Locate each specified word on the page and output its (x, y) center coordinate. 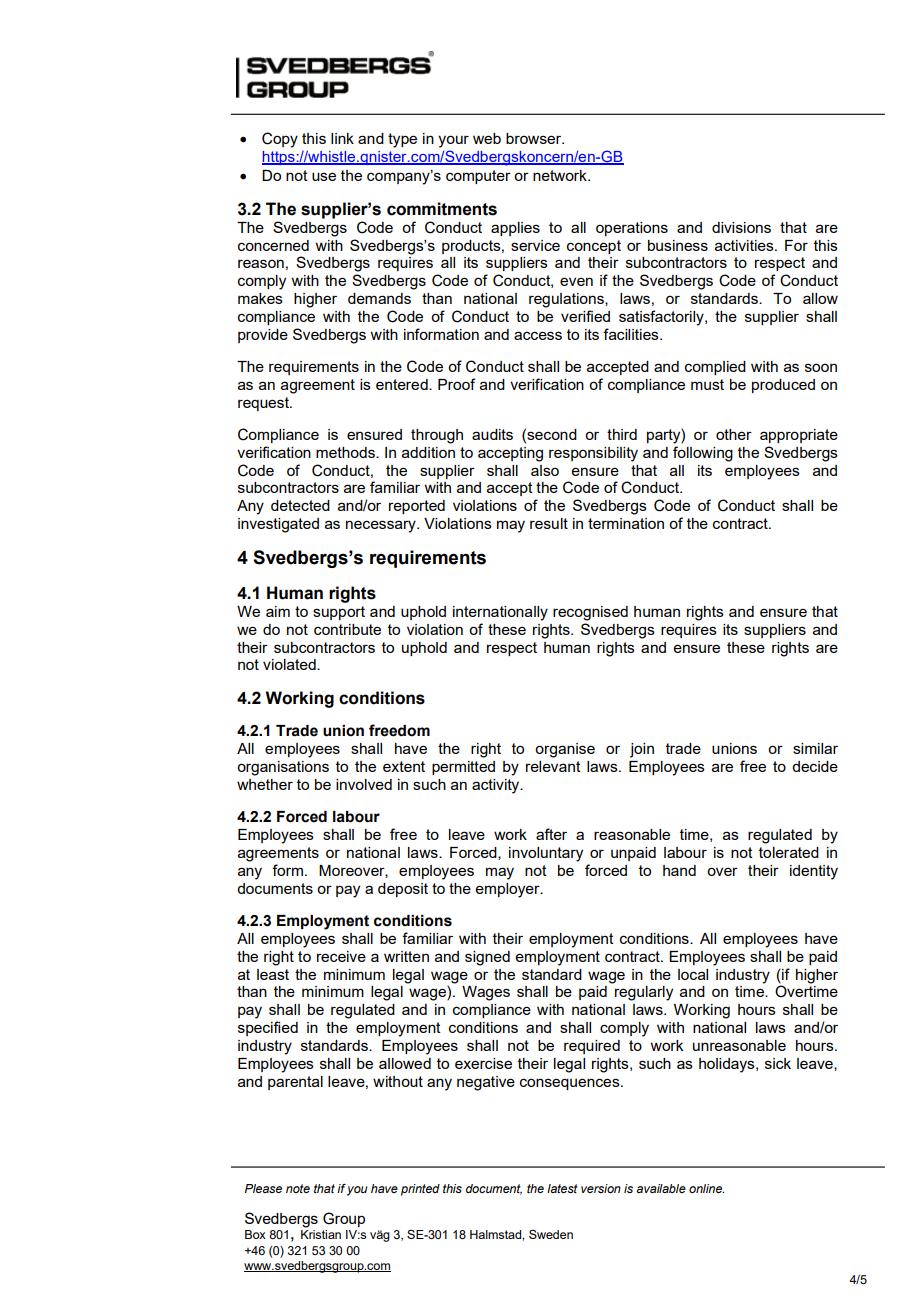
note (298, 1188)
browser (535, 138)
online (707, 1188)
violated (290, 664)
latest (562, 1188)
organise (565, 750)
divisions (741, 227)
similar (815, 748)
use (324, 176)
